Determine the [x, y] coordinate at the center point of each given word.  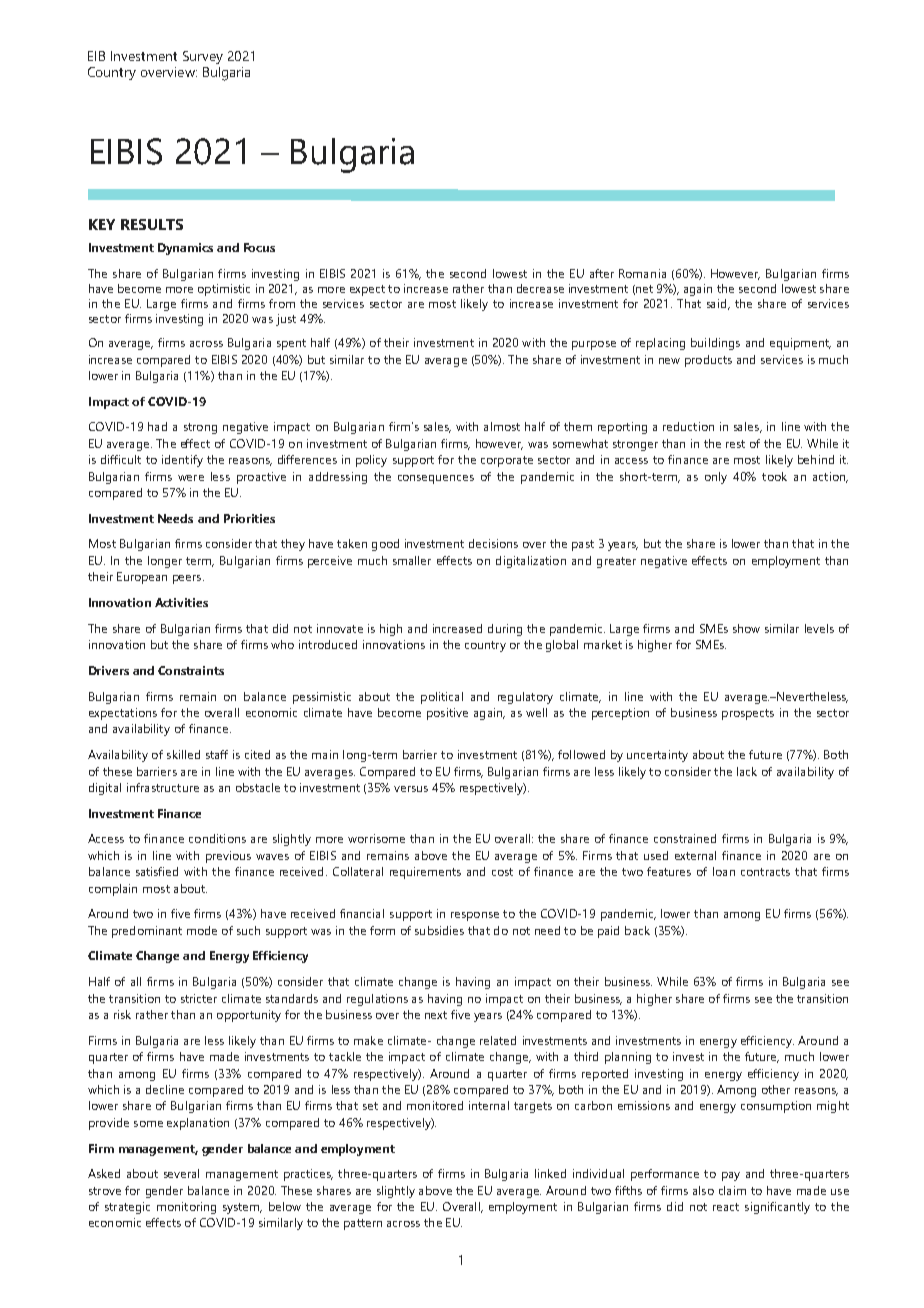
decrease [540, 288]
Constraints [191, 670]
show [746, 628]
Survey [203, 57]
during [505, 630]
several [181, 1173]
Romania [642, 273]
